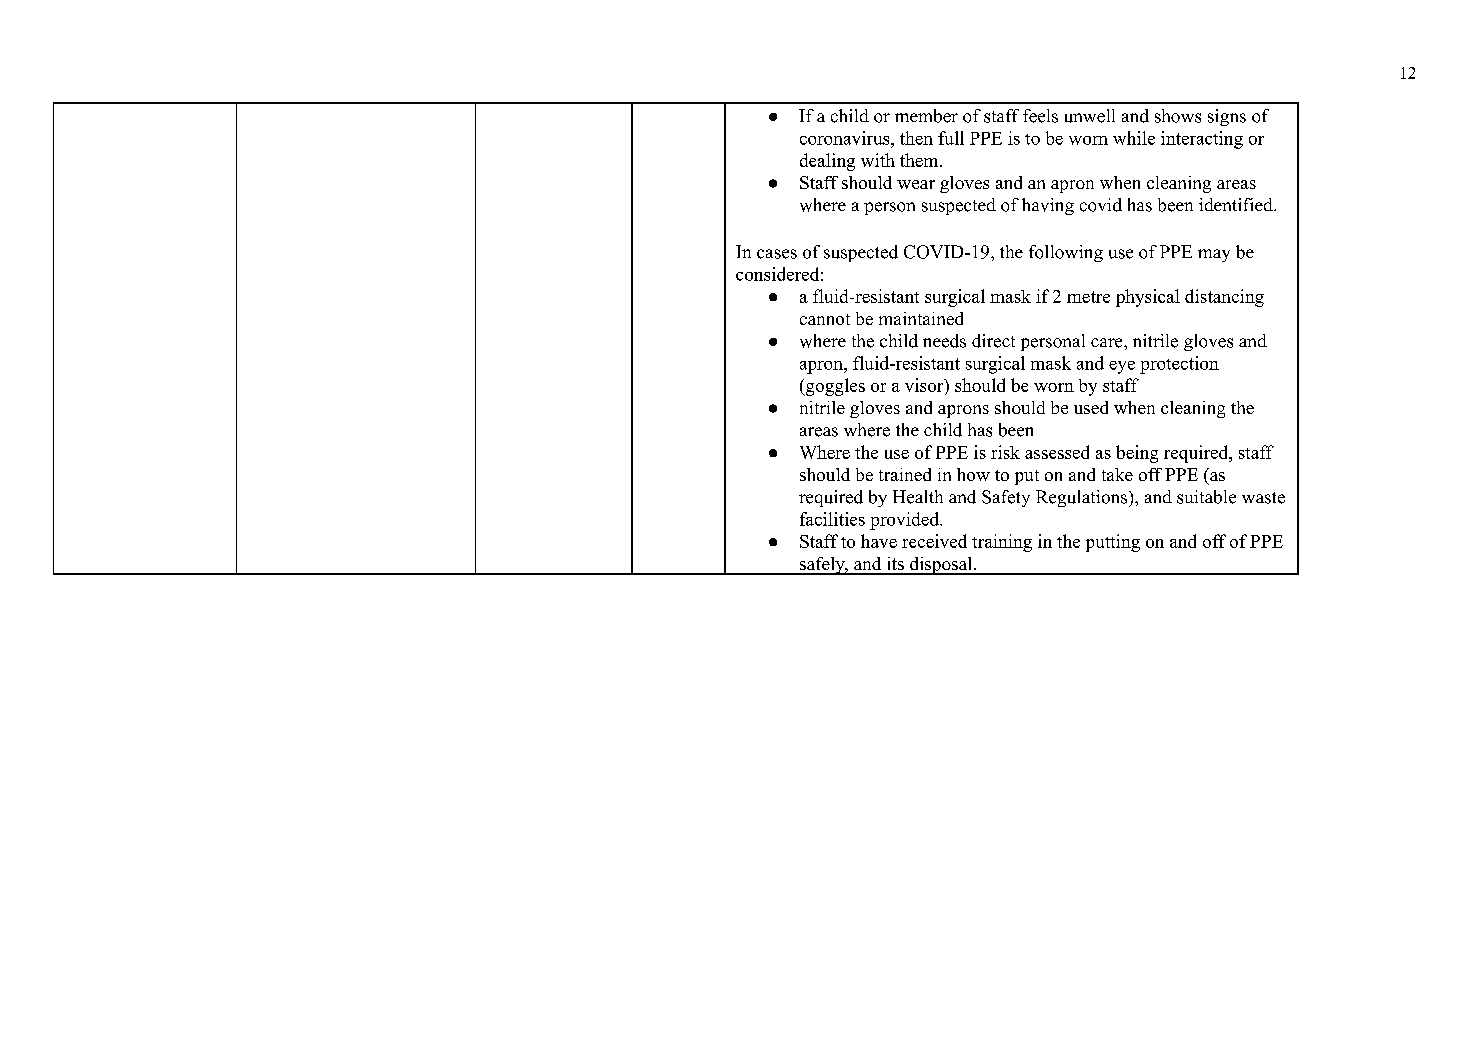 The width and height of the screenshot is (1480, 1048). What do you see at coordinates (825, 319) in the screenshot?
I see `cannot` at bounding box center [825, 319].
